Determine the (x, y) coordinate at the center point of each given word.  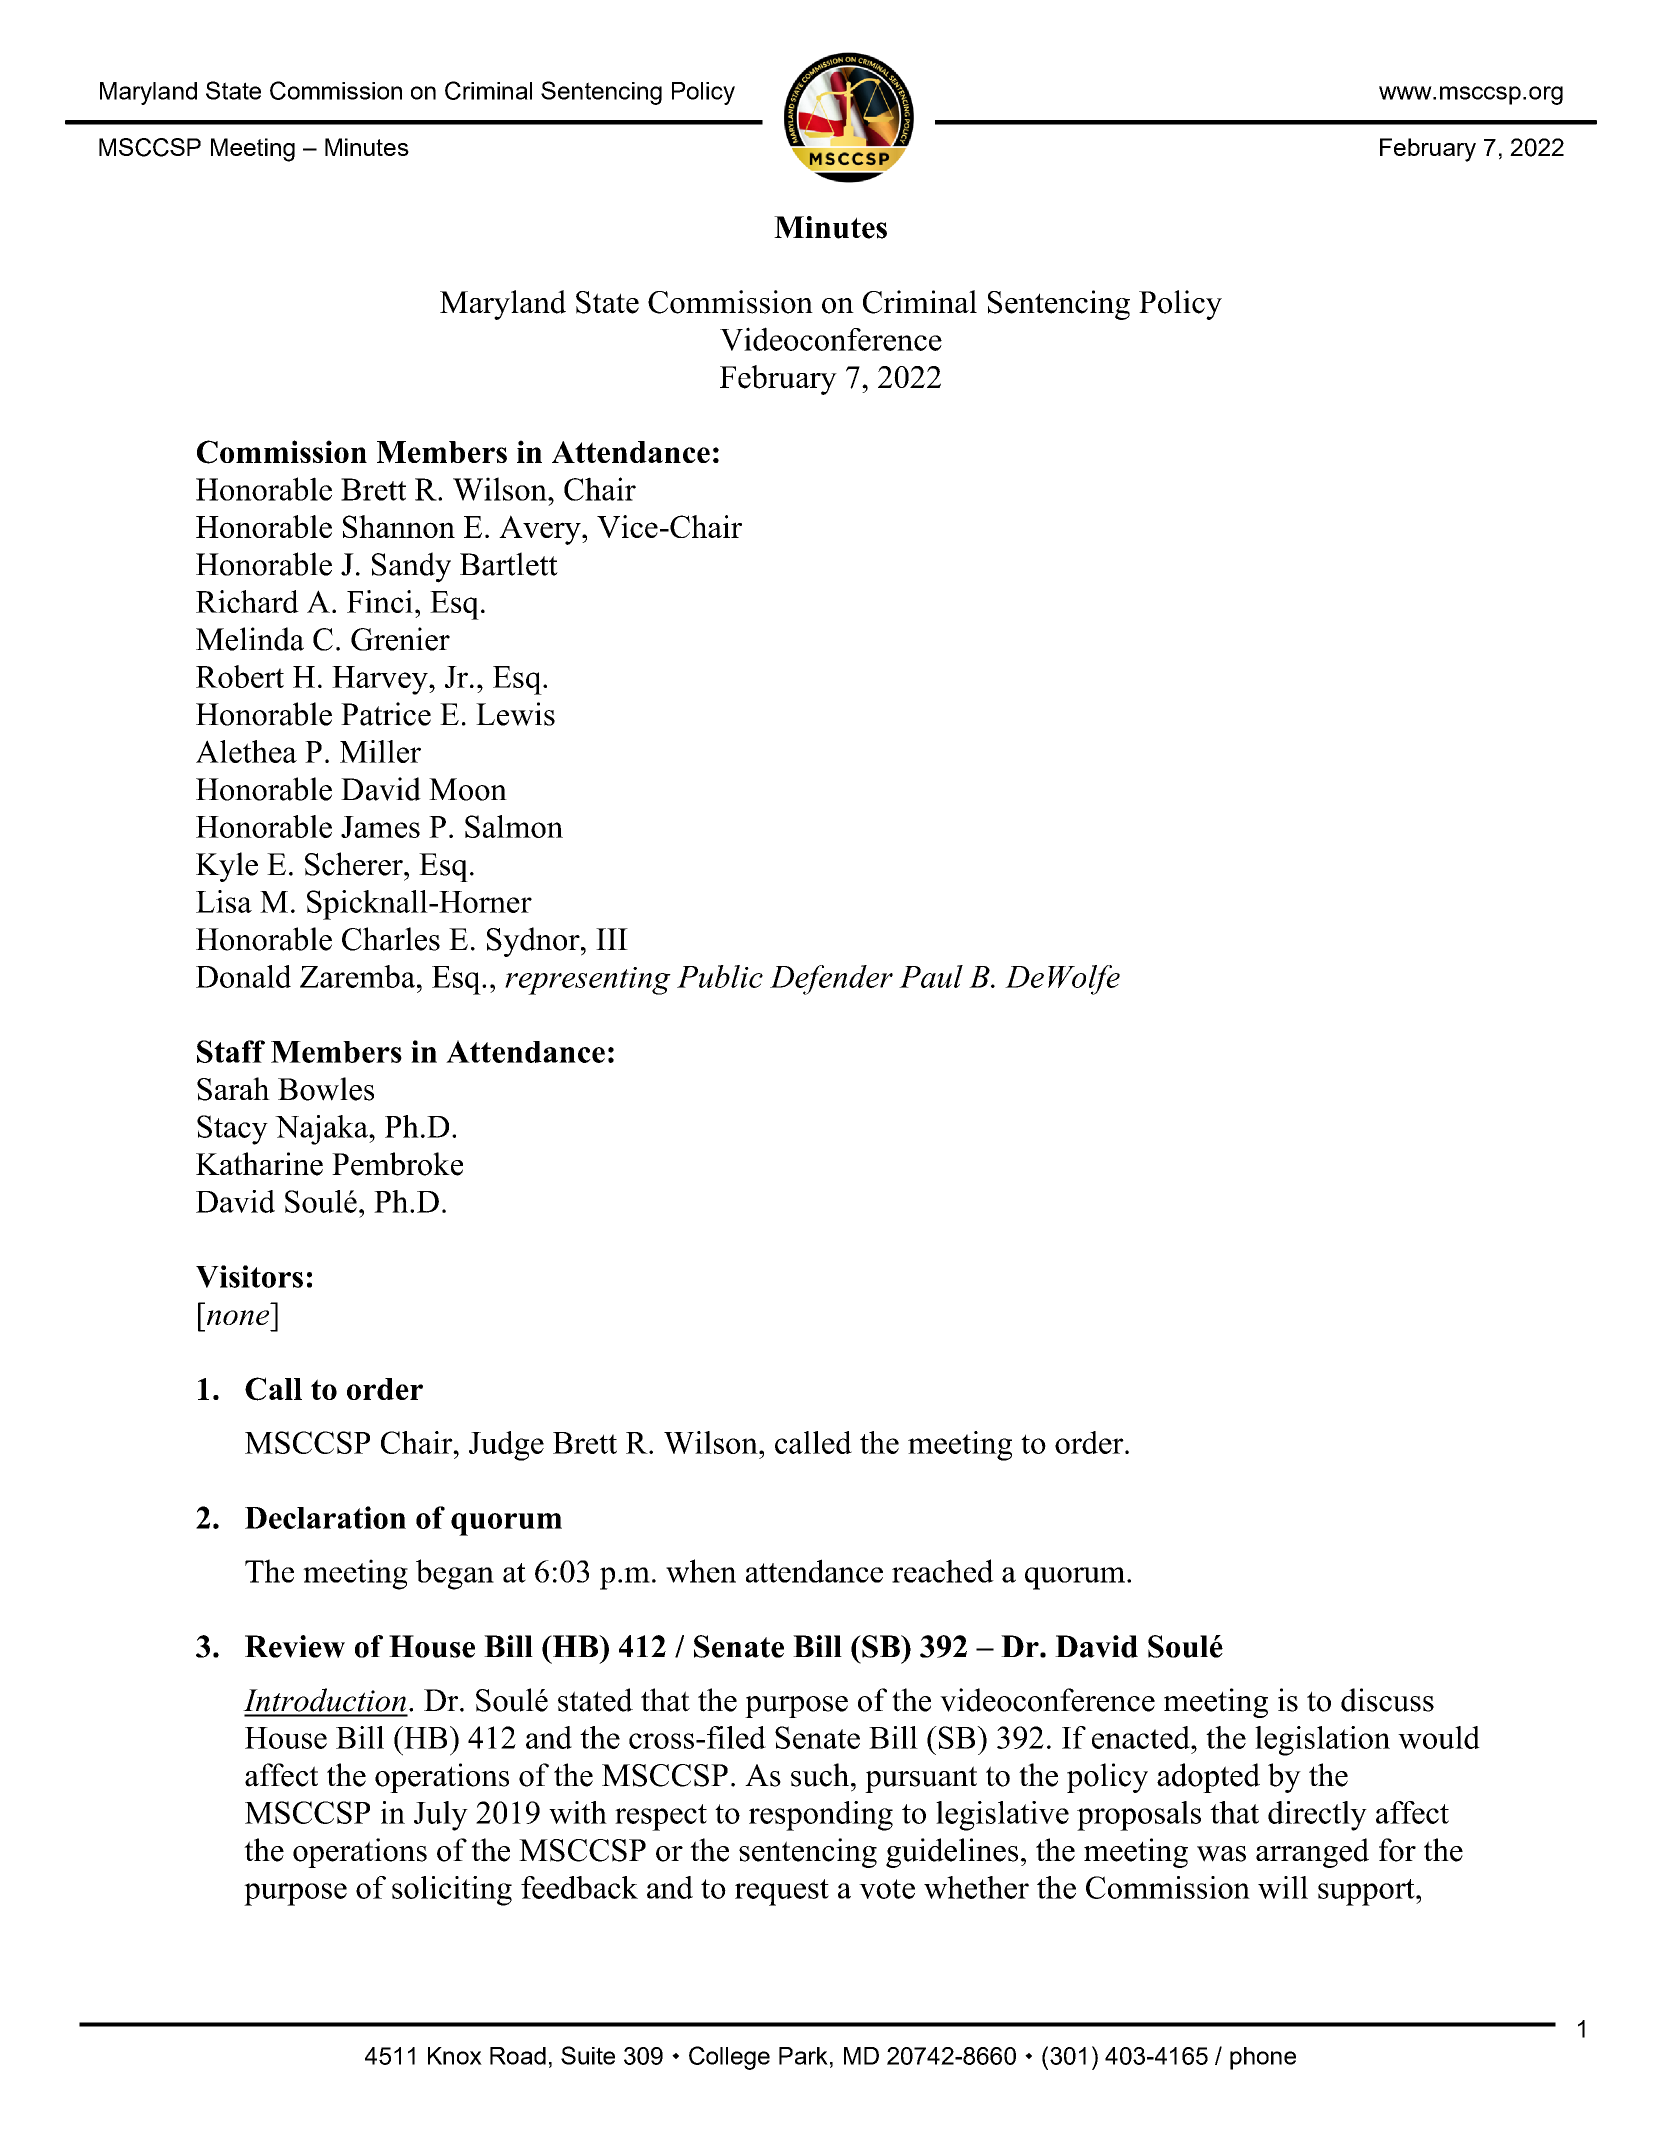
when (701, 1571)
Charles (391, 939)
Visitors (249, 1276)
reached (943, 1571)
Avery (541, 530)
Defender (831, 980)
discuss (1387, 1700)
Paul (931, 976)
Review (295, 1646)
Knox (455, 2056)
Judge (506, 1446)
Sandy (411, 567)
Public (720, 976)
